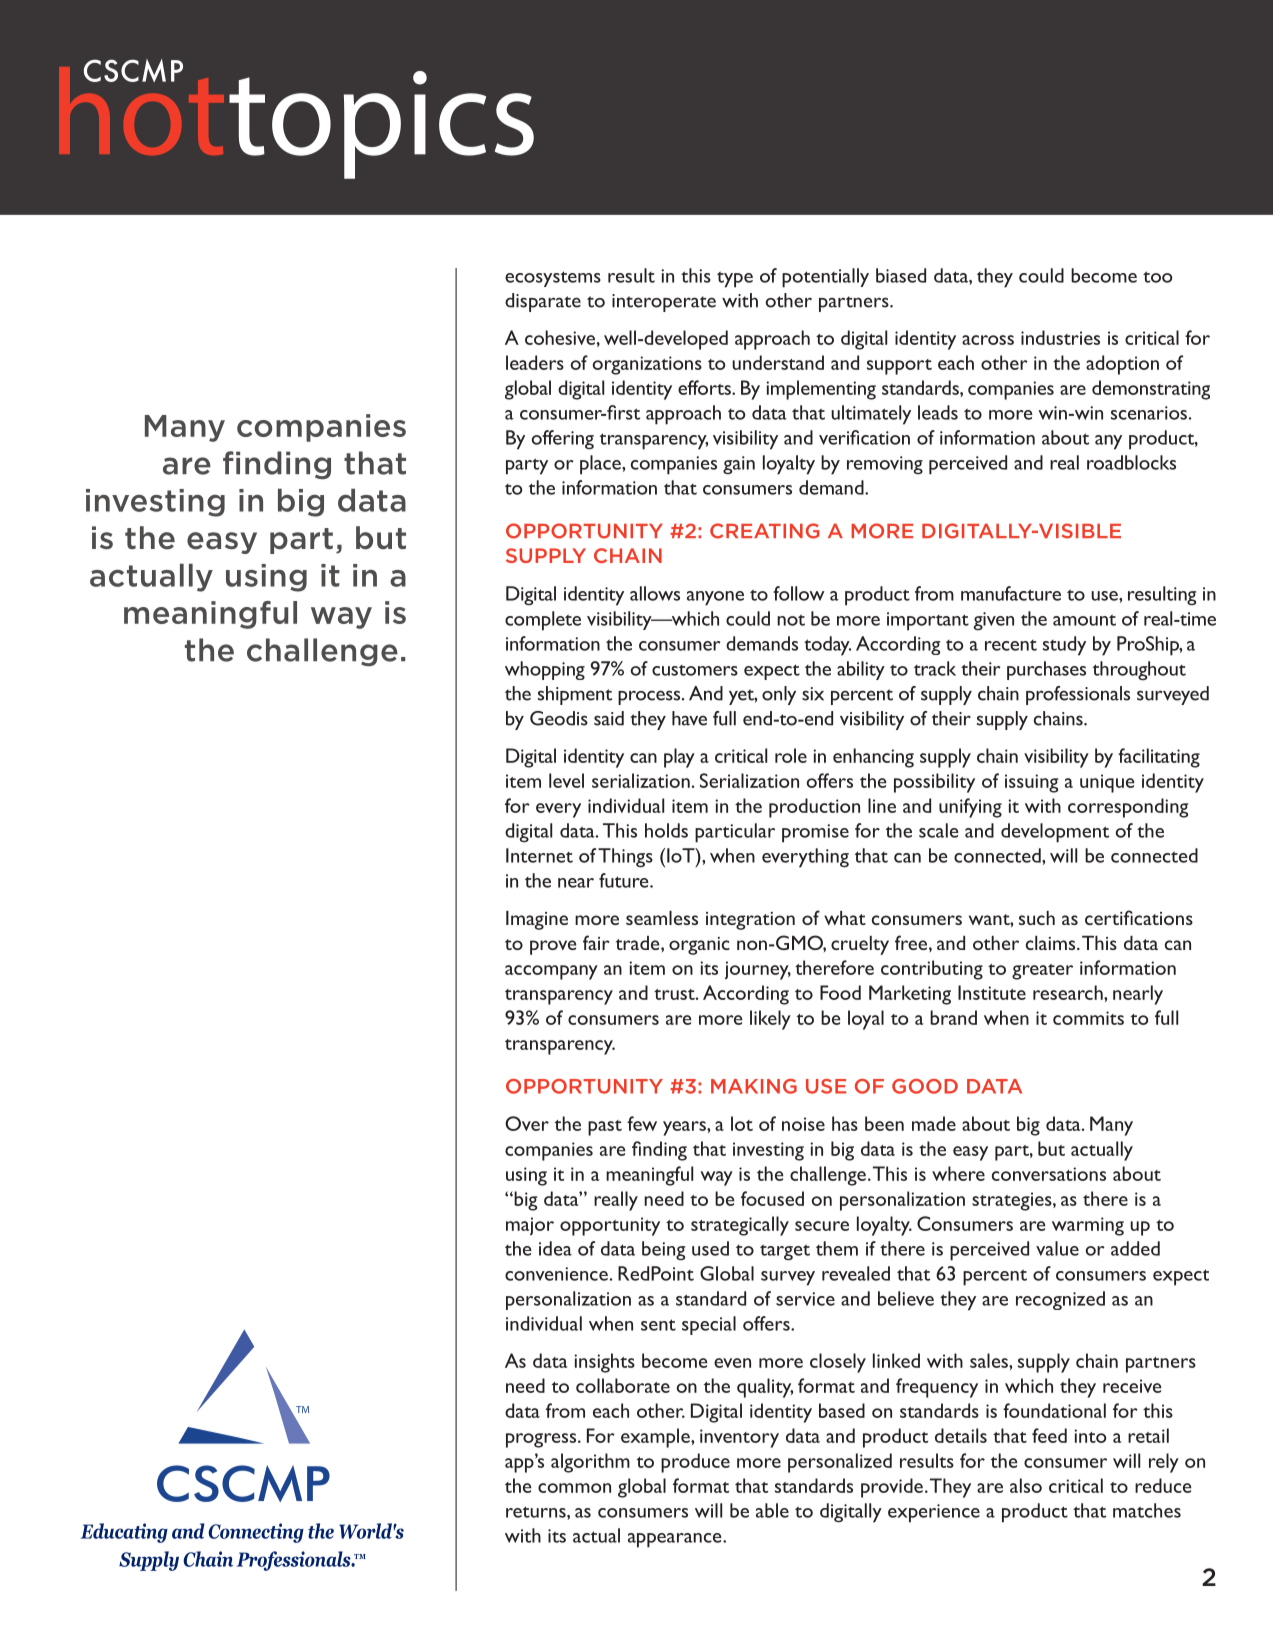 This page has height=1647, width=1273. Describe the element at coordinates (676, 1540) in the page. I see `appearance` at that location.
